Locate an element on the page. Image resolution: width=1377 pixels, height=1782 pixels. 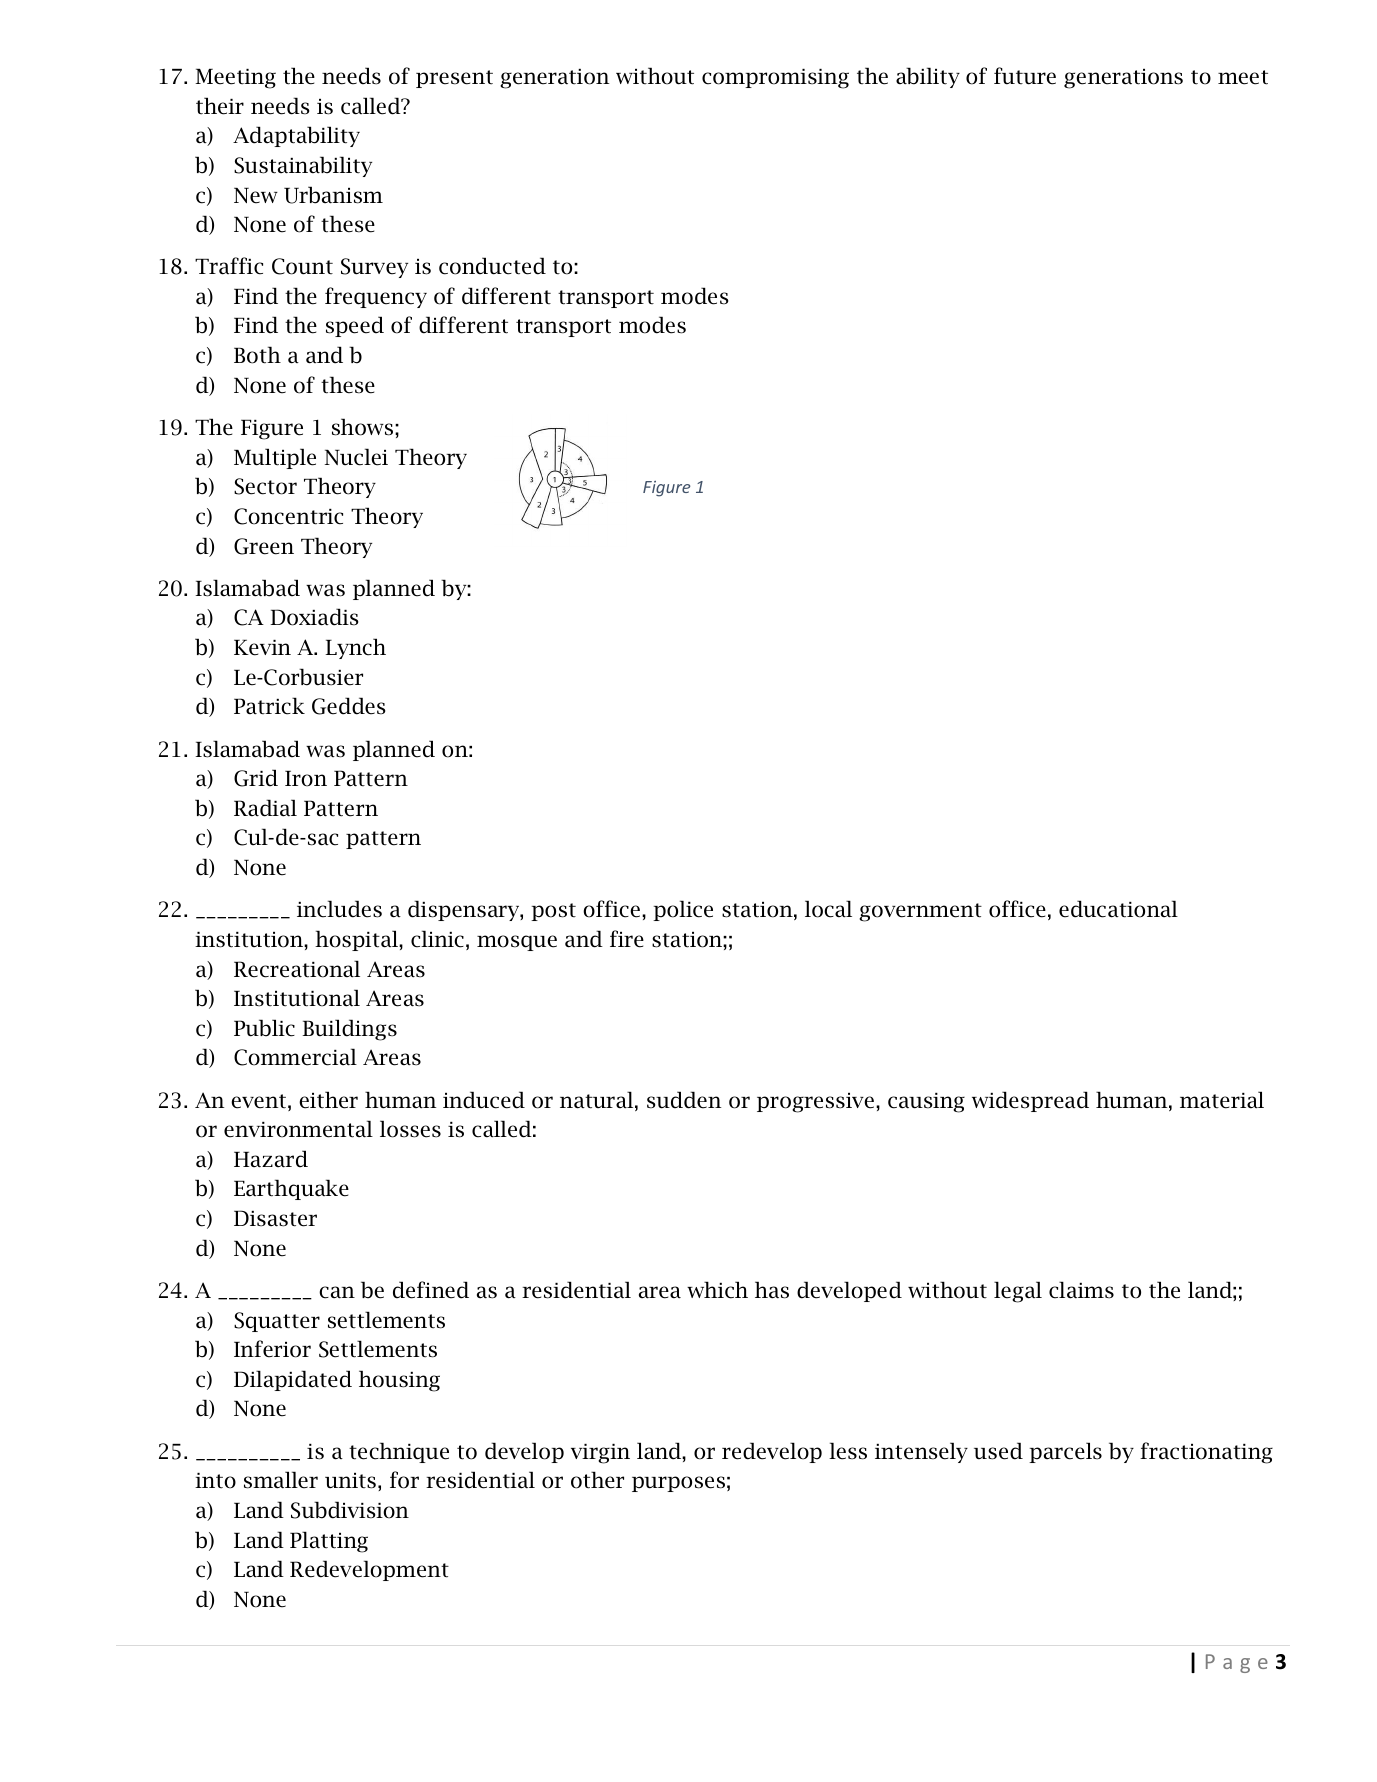
Radial is located at coordinates (265, 808).
